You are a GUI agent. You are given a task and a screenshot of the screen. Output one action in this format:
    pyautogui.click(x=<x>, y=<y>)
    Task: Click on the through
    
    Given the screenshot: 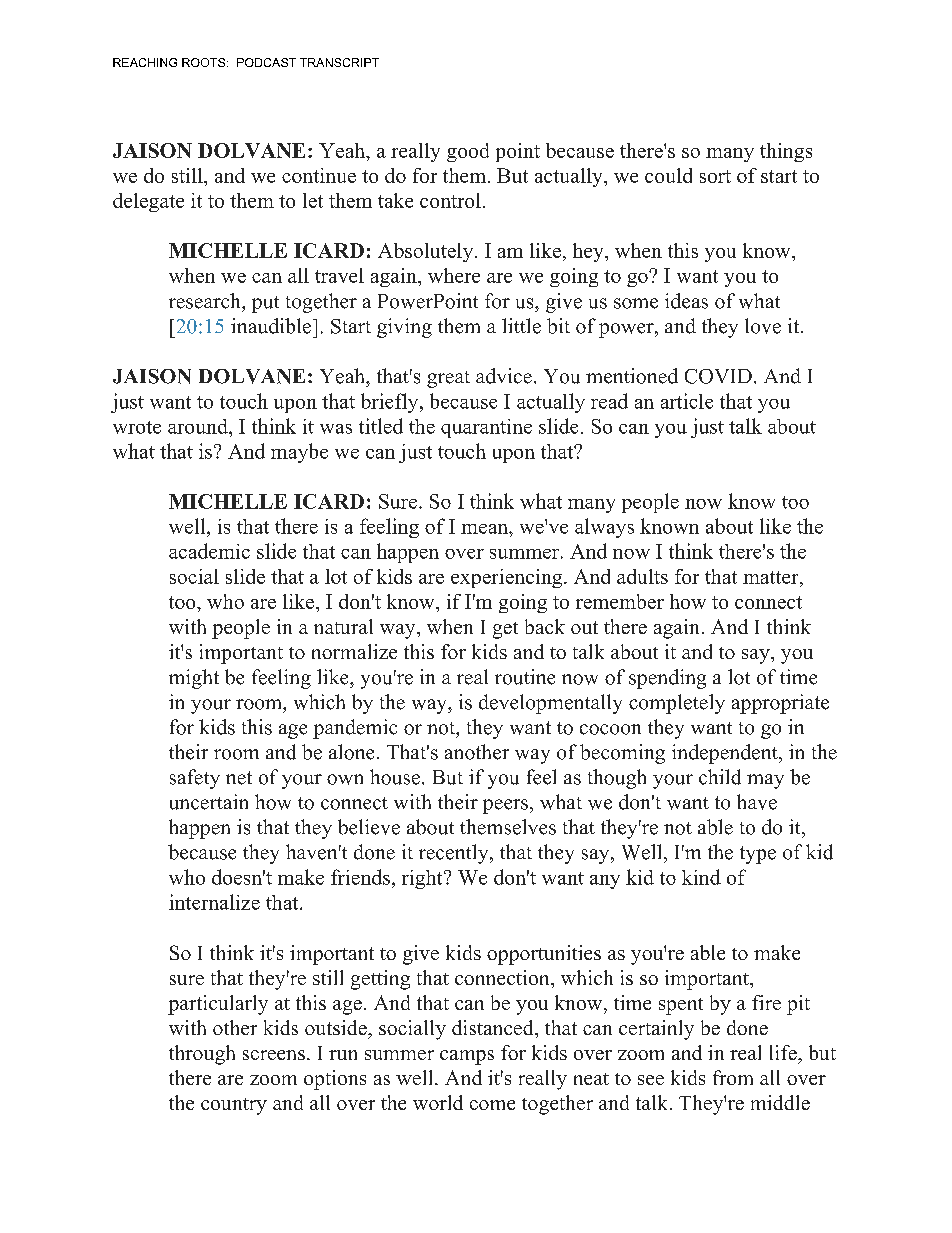 What is the action you would take?
    pyautogui.click(x=202, y=1055)
